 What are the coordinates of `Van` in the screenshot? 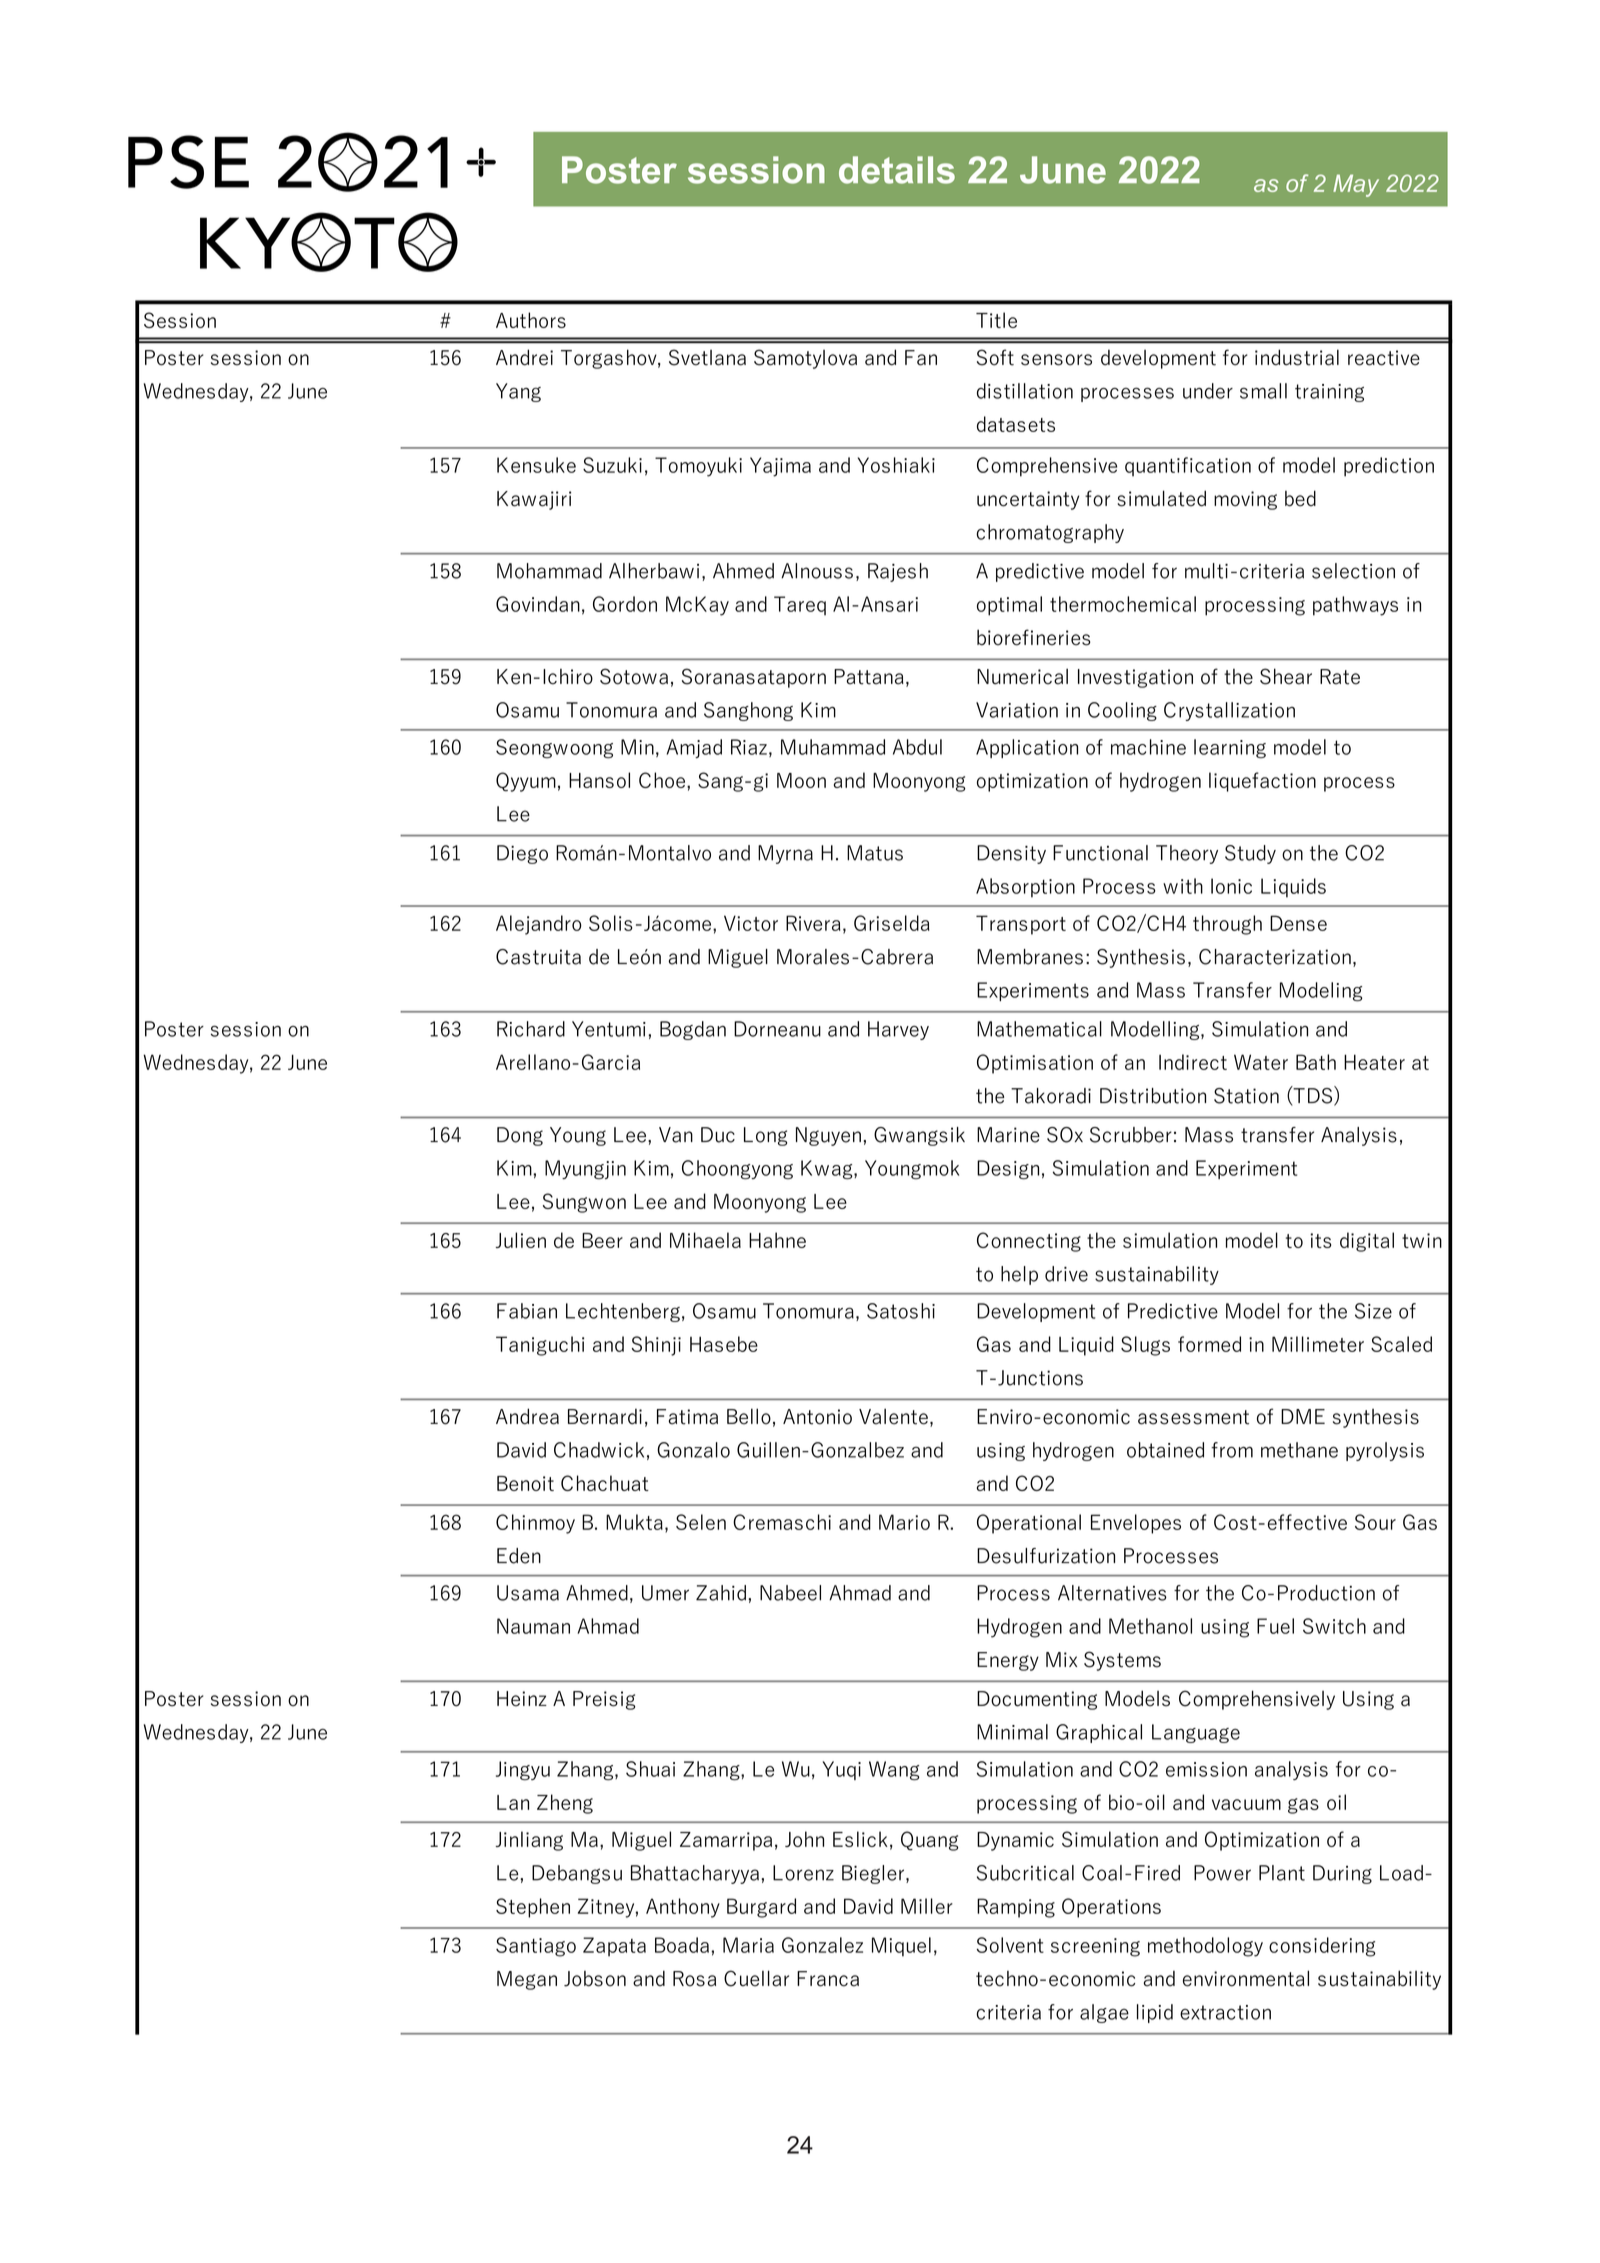 It's located at (676, 1135).
